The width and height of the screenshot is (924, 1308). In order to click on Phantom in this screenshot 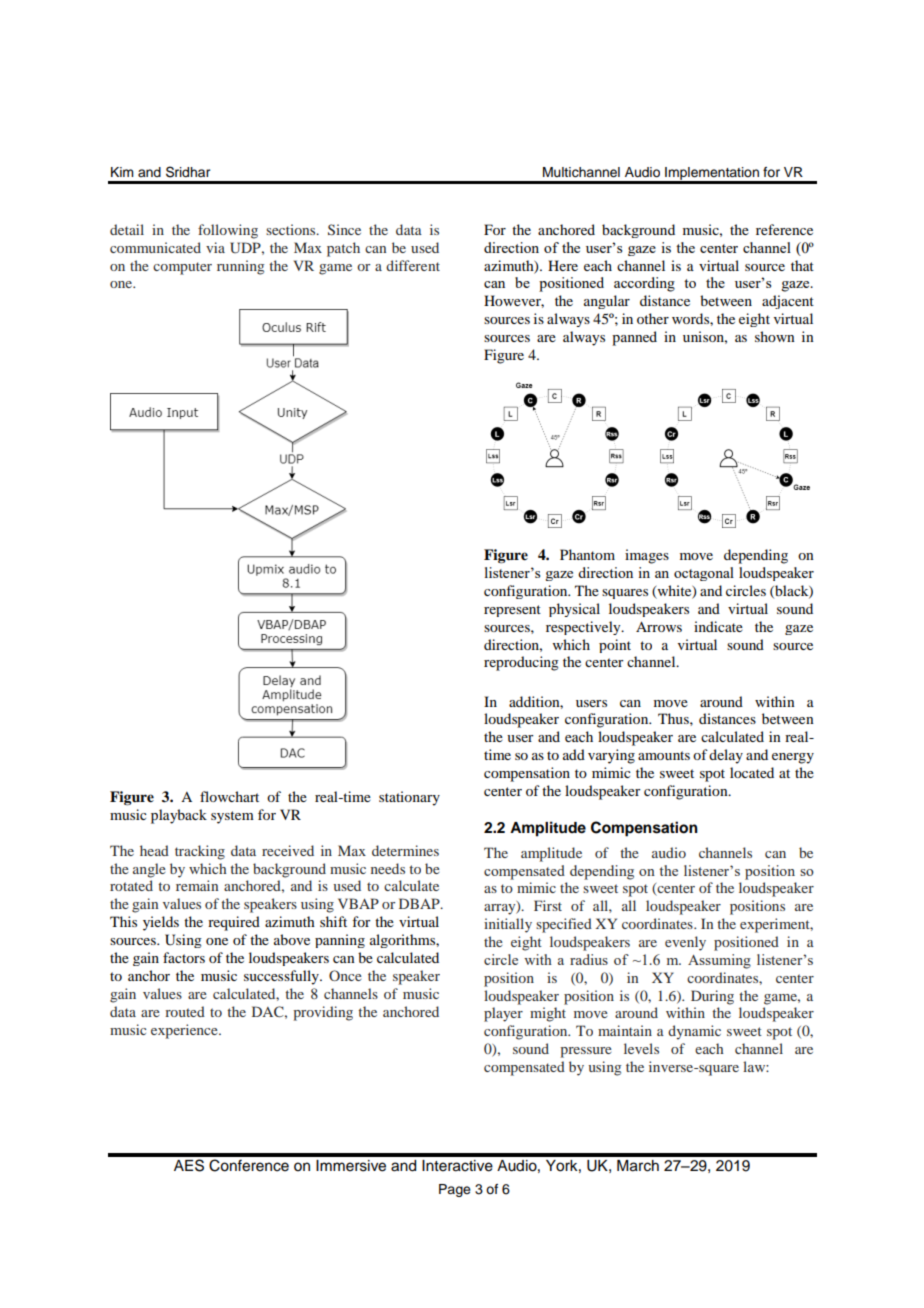, I will do `click(587, 554)`.
